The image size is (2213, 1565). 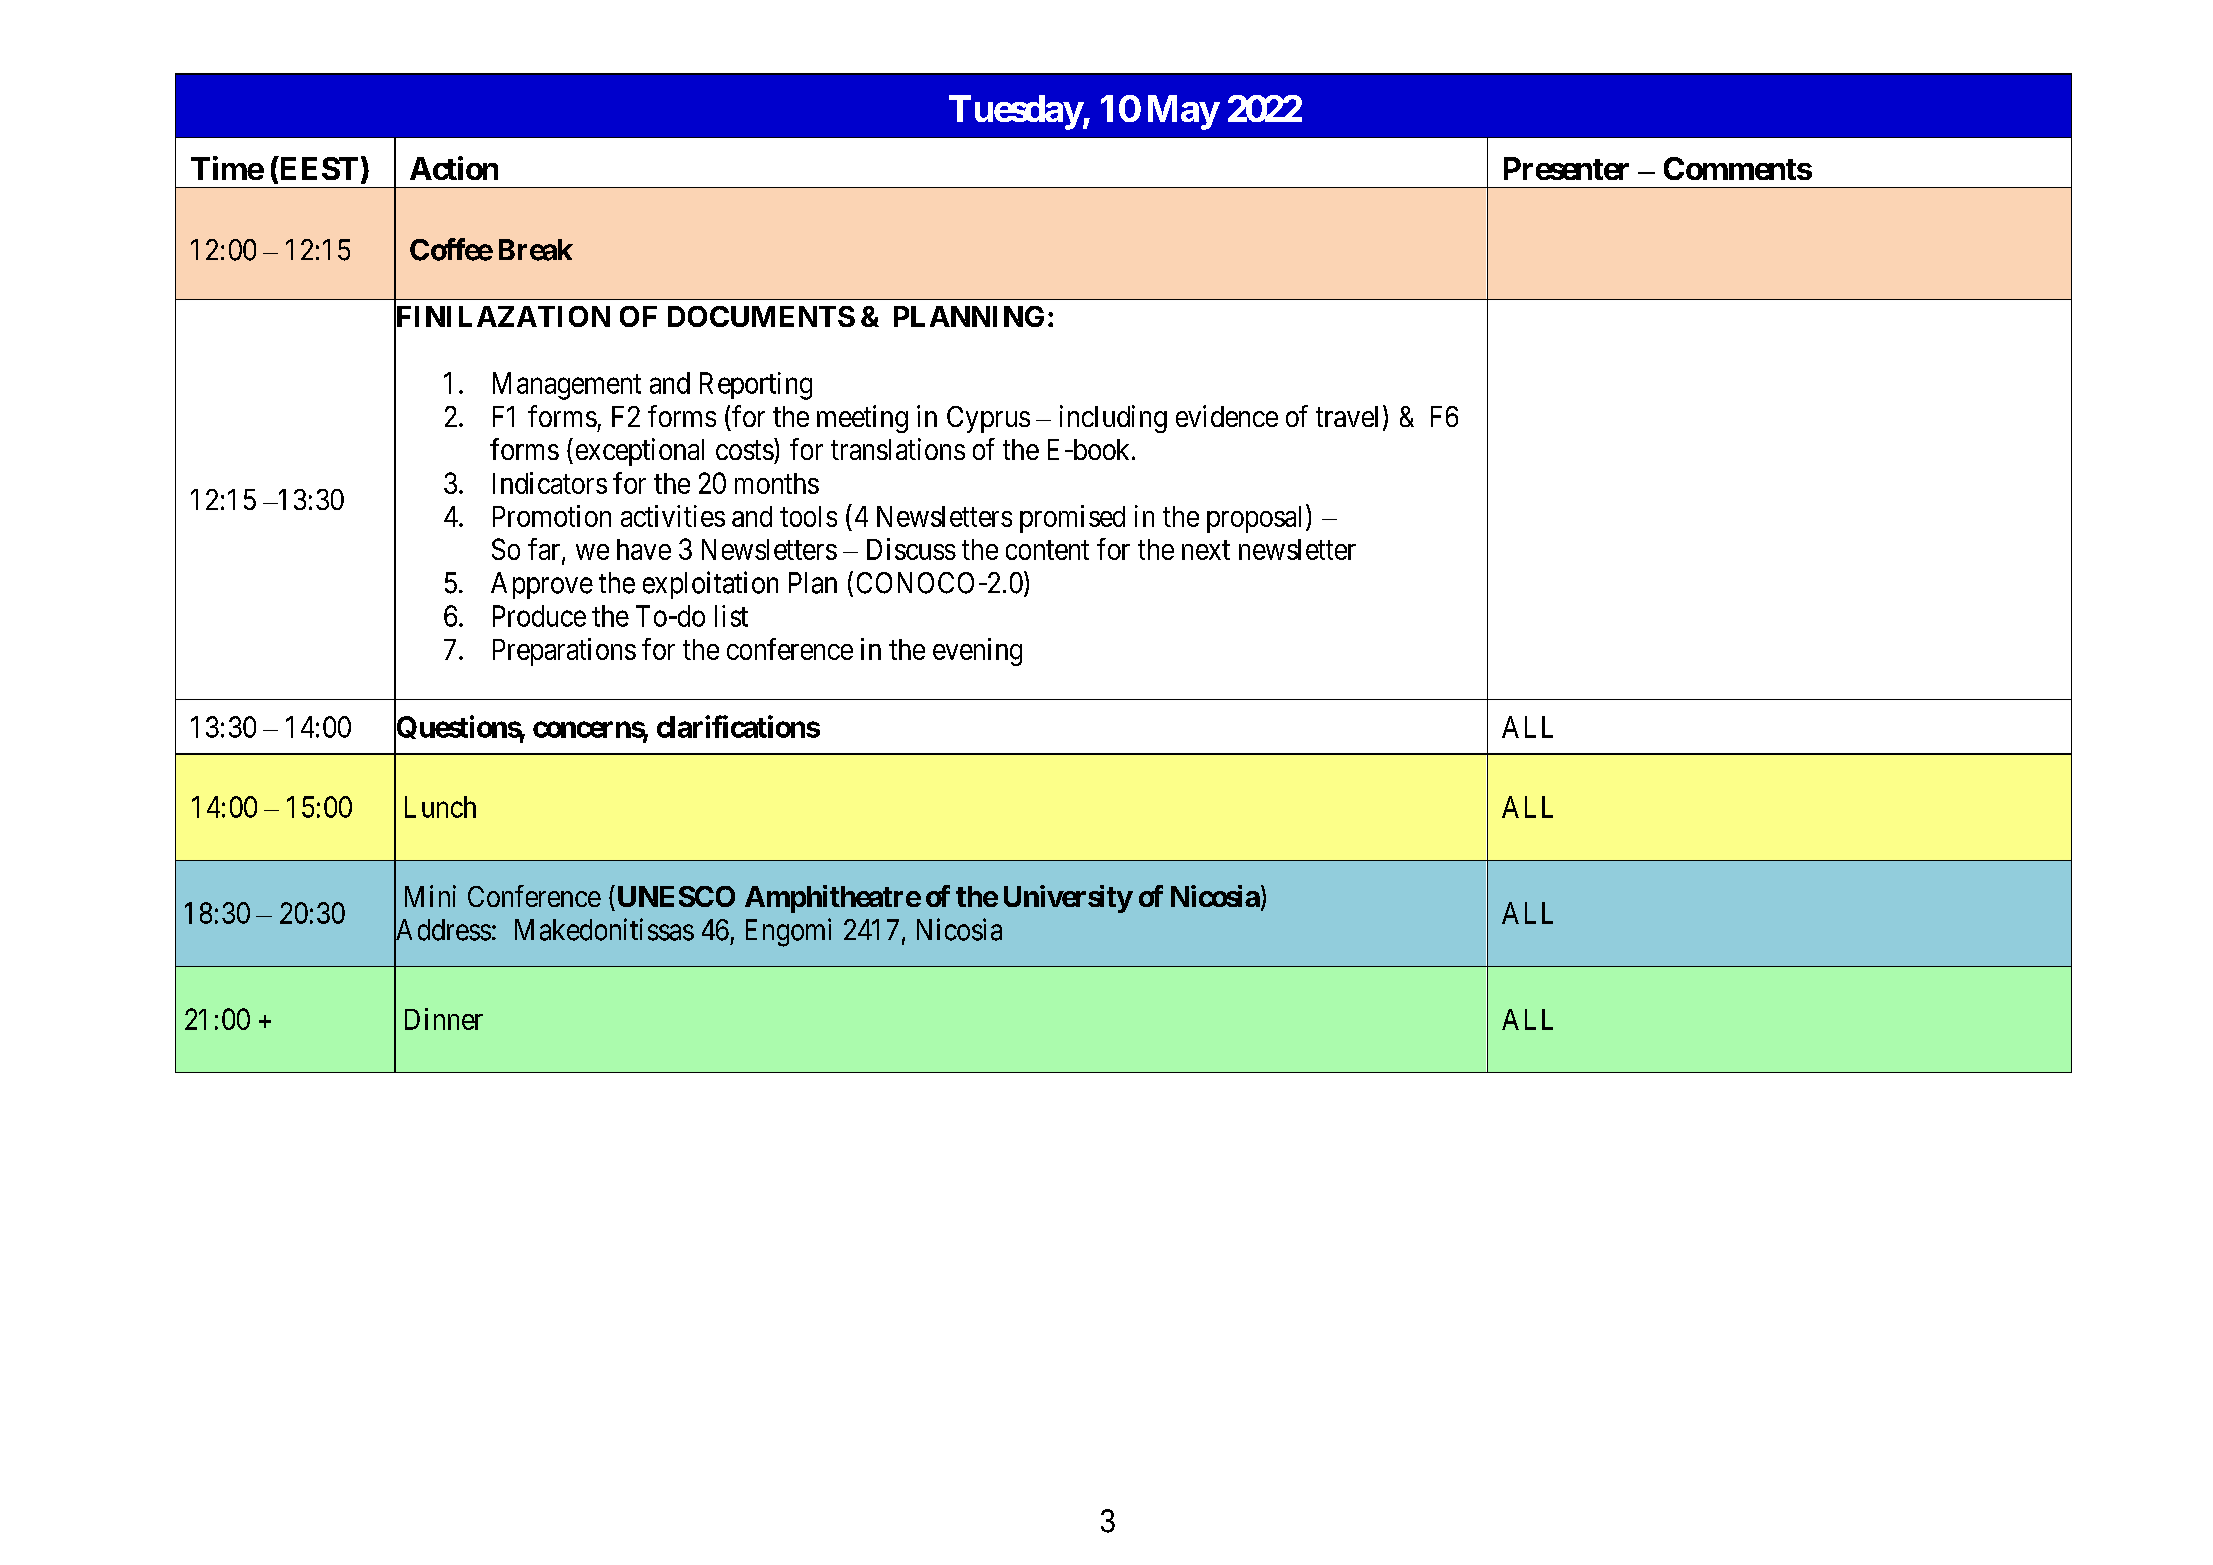 I want to click on Action, so click(x=454, y=168).
